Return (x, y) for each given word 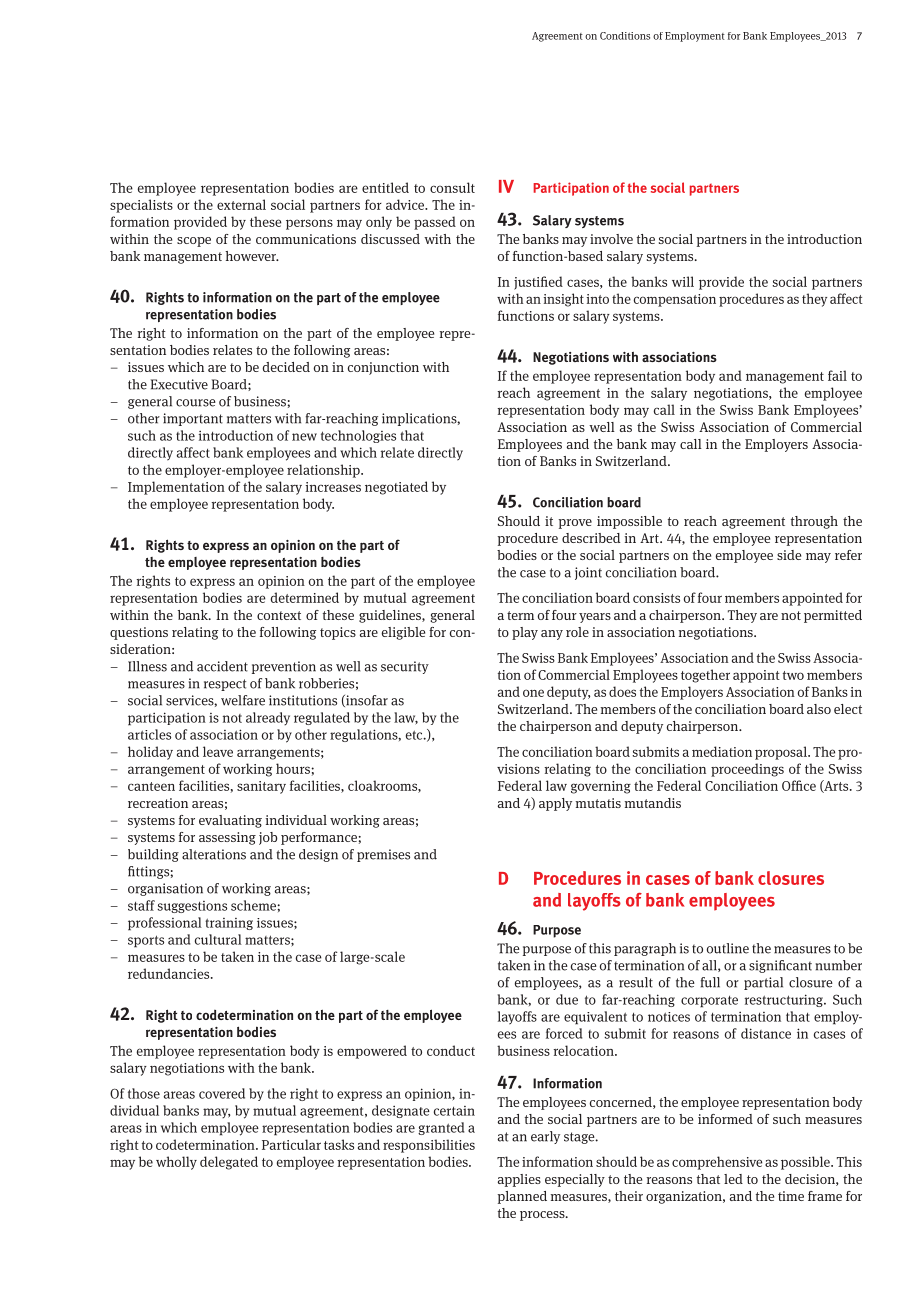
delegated (229, 1163)
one (533, 693)
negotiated (396, 488)
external (241, 204)
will (683, 281)
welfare (243, 700)
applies (519, 1180)
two (793, 675)
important (193, 419)
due (567, 999)
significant (780, 966)
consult (452, 187)
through (814, 522)
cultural (218, 939)
